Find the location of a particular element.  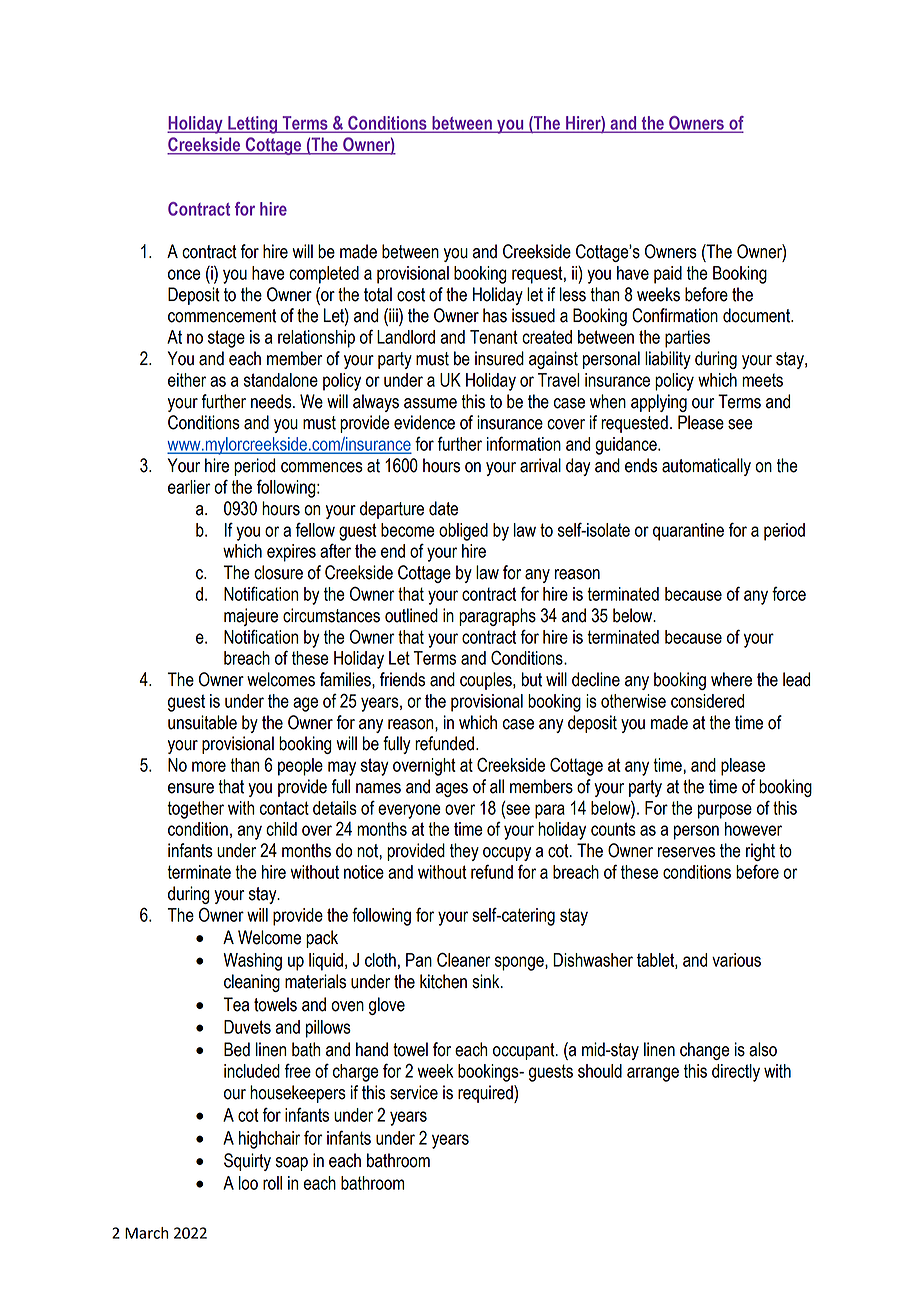

earlier is located at coordinates (189, 487).
